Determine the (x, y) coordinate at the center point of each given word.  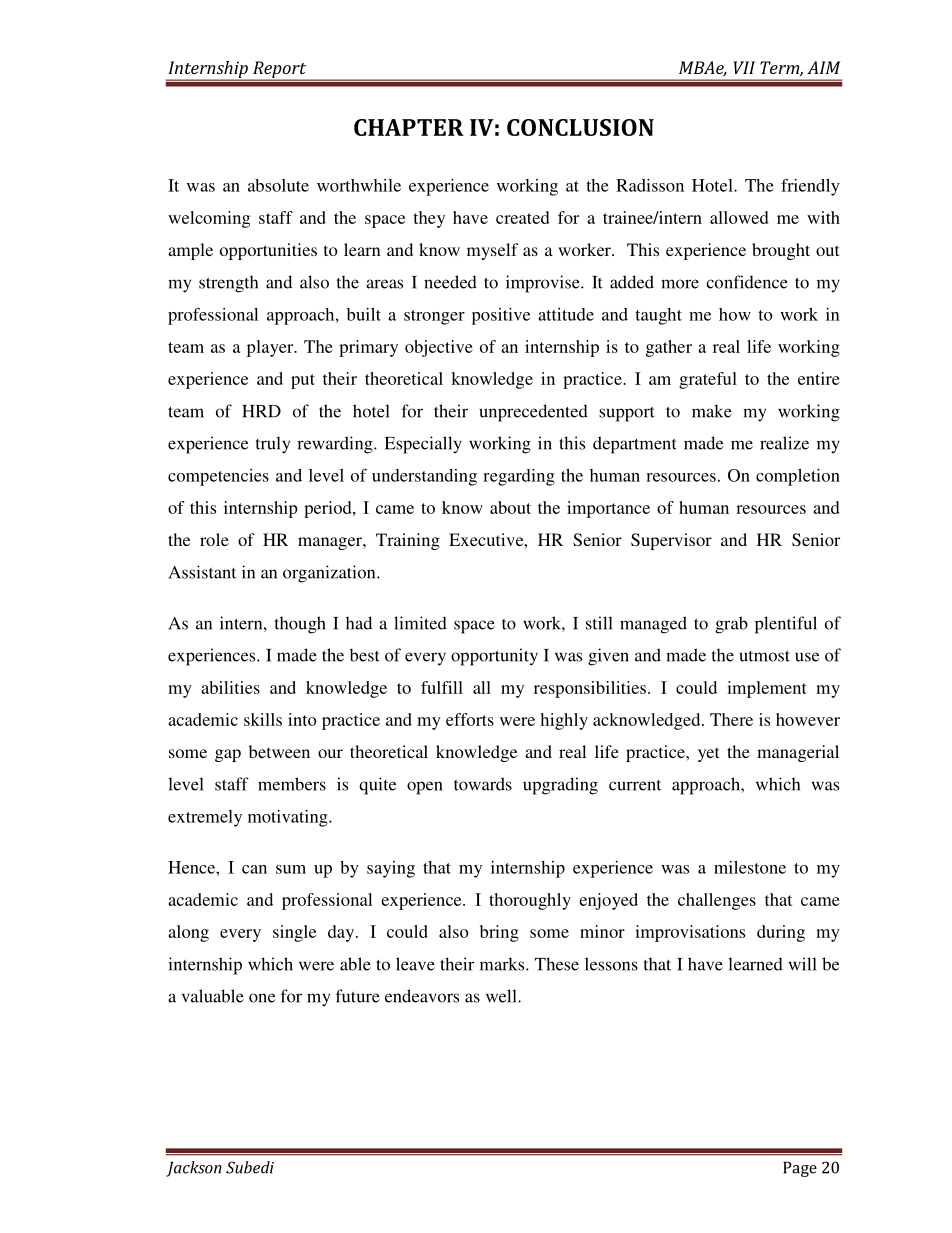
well (502, 996)
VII (744, 67)
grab (731, 625)
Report (280, 70)
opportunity (494, 657)
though (300, 625)
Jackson (194, 1169)
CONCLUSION (580, 127)
